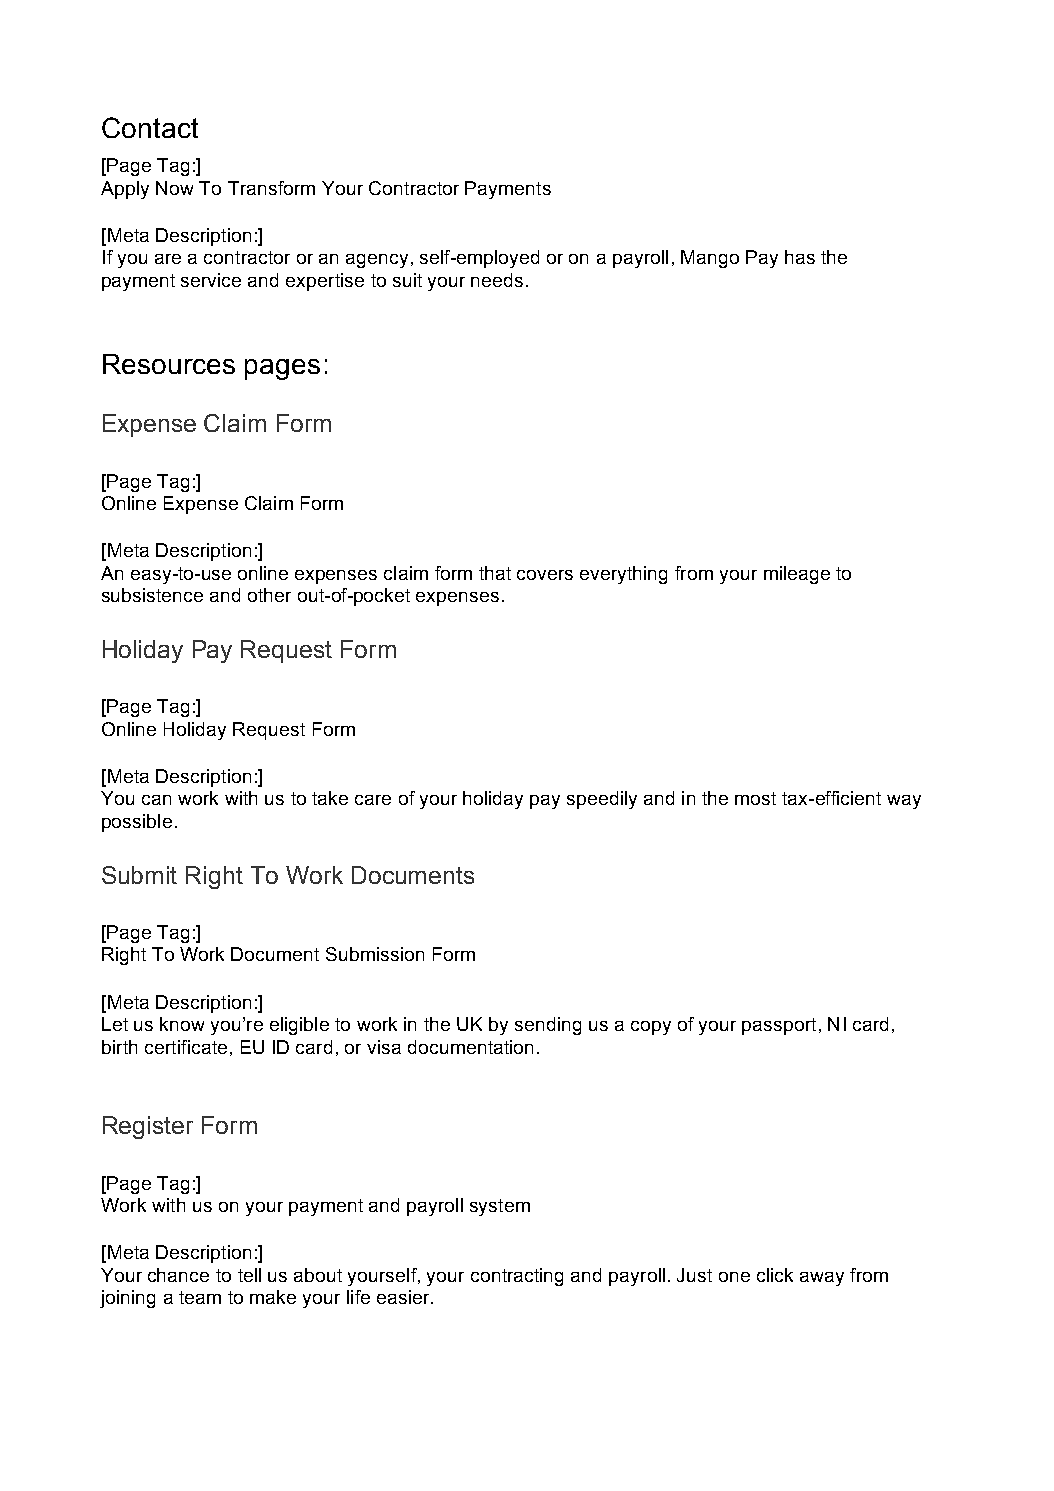 The width and height of the screenshot is (1054, 1491). What do you see at coordinates (734, 1277) in the screenshot?
I see `one` at bounding box center [734, 1277].
